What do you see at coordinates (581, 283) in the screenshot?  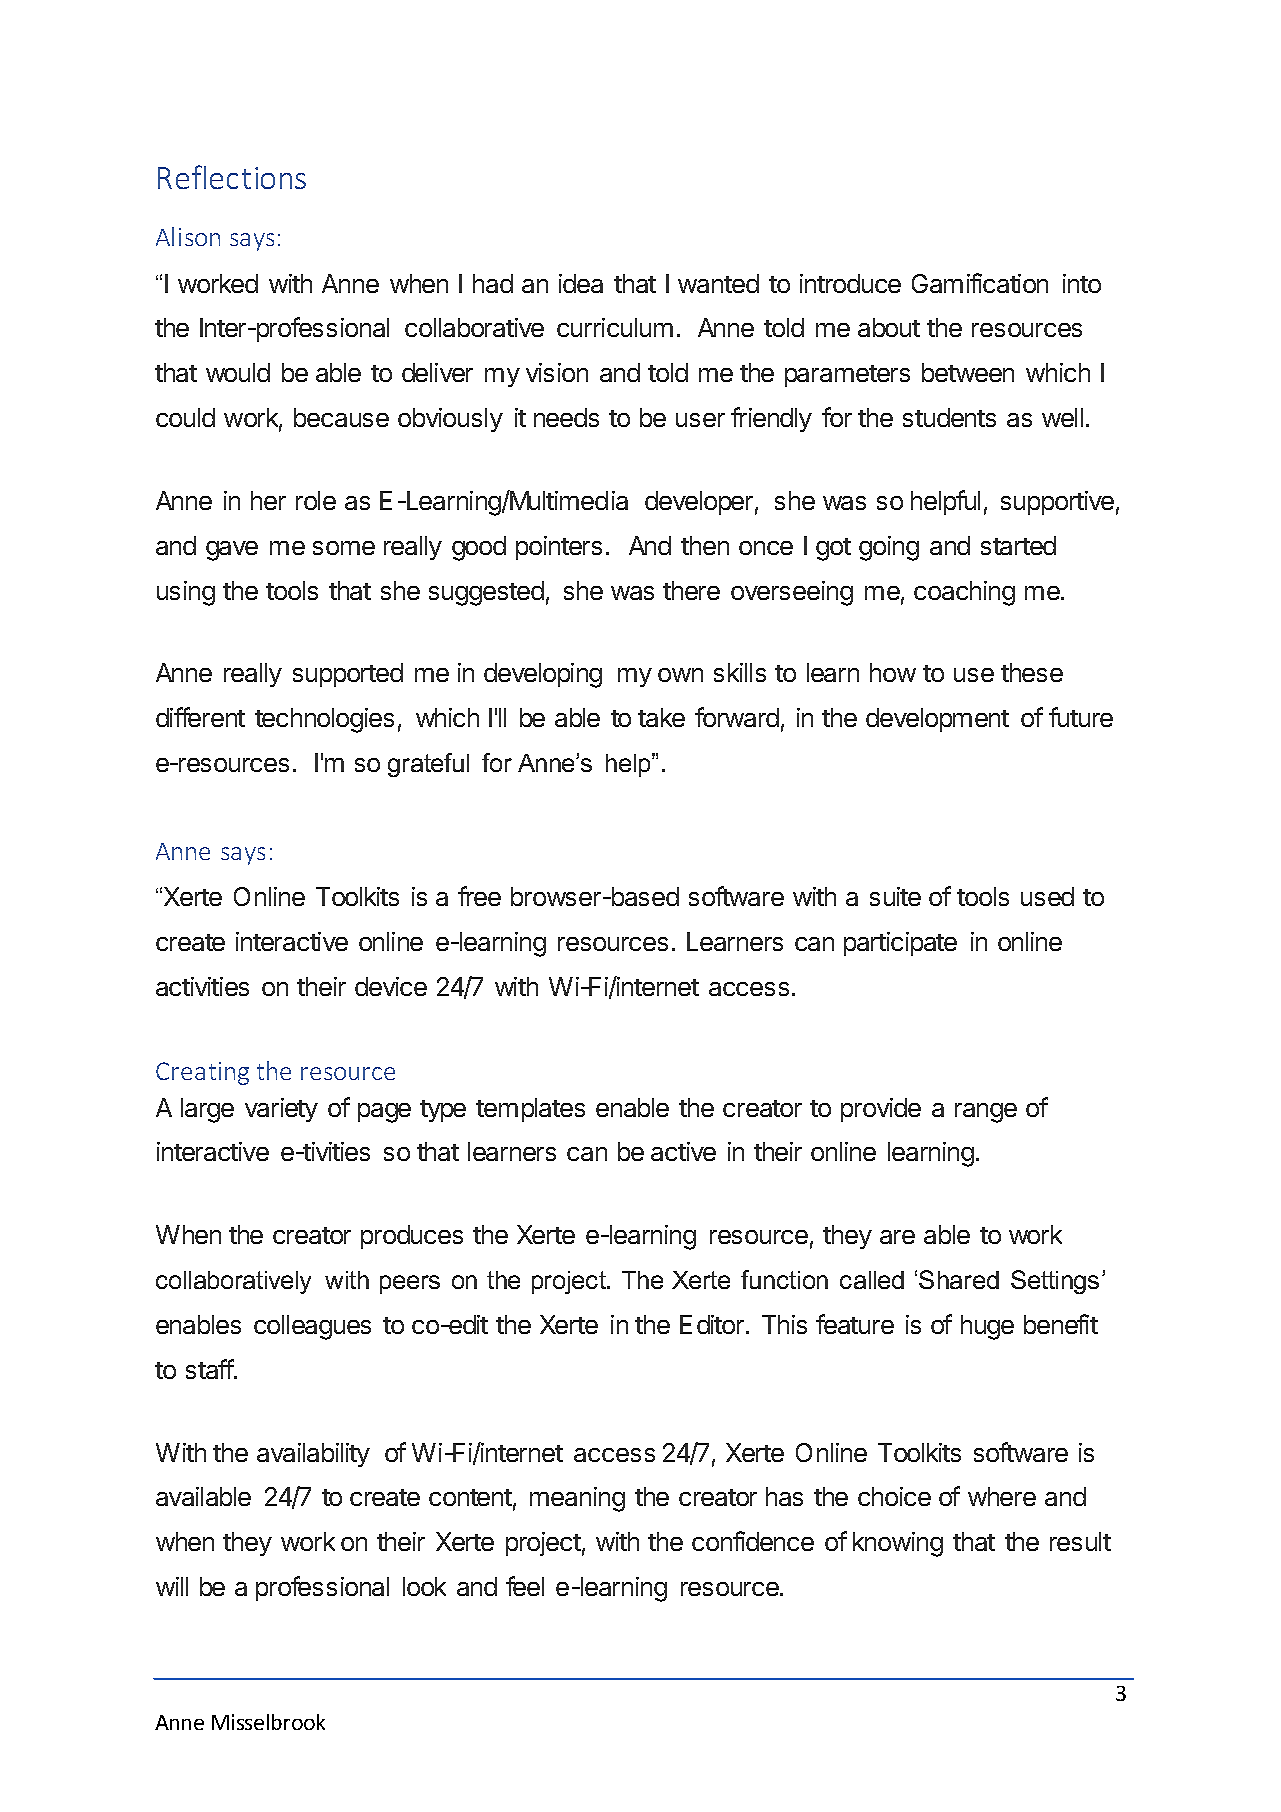 I see `idea` at bounding box center [581, 283].
